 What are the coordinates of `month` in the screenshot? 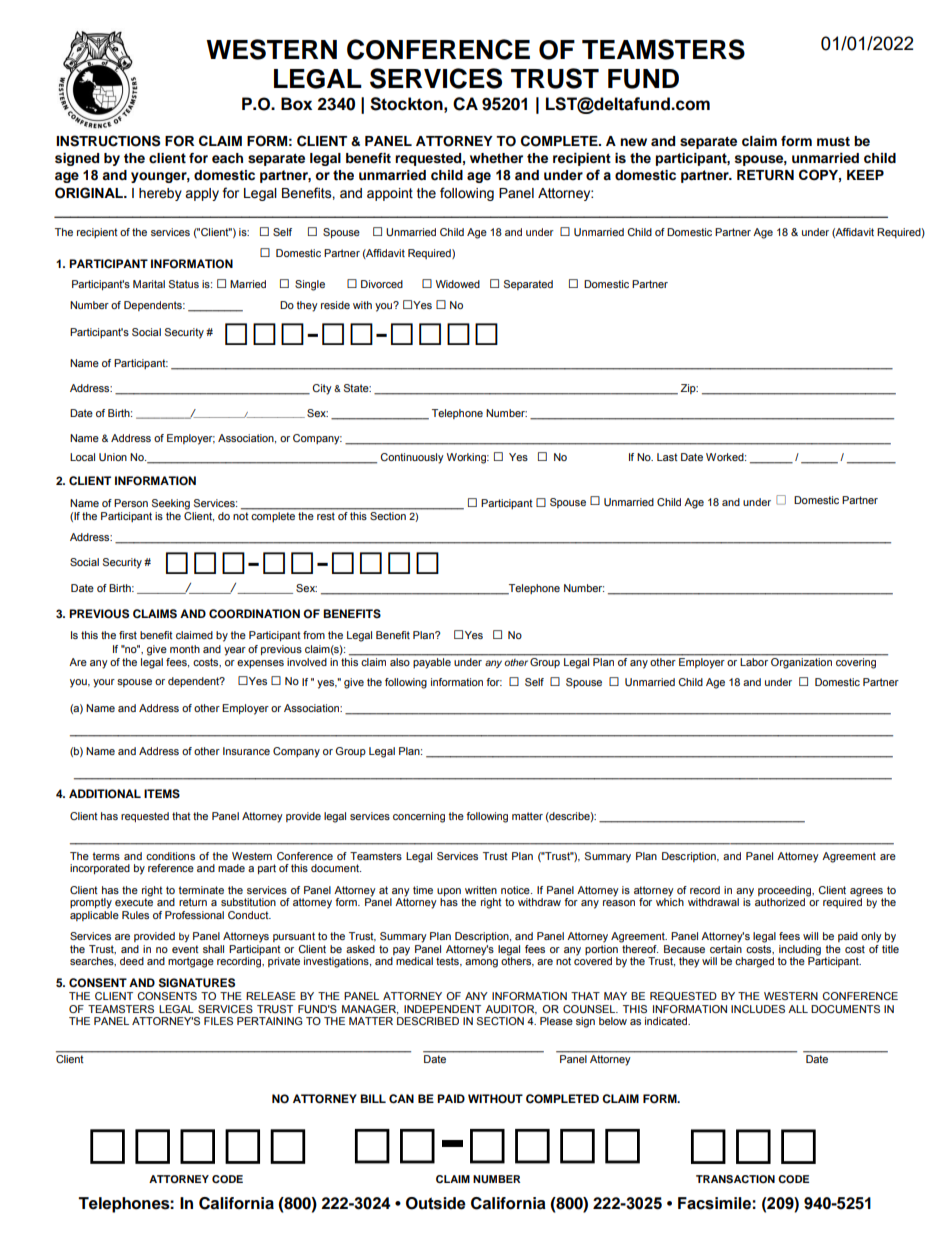 It's located at (185, 649).
